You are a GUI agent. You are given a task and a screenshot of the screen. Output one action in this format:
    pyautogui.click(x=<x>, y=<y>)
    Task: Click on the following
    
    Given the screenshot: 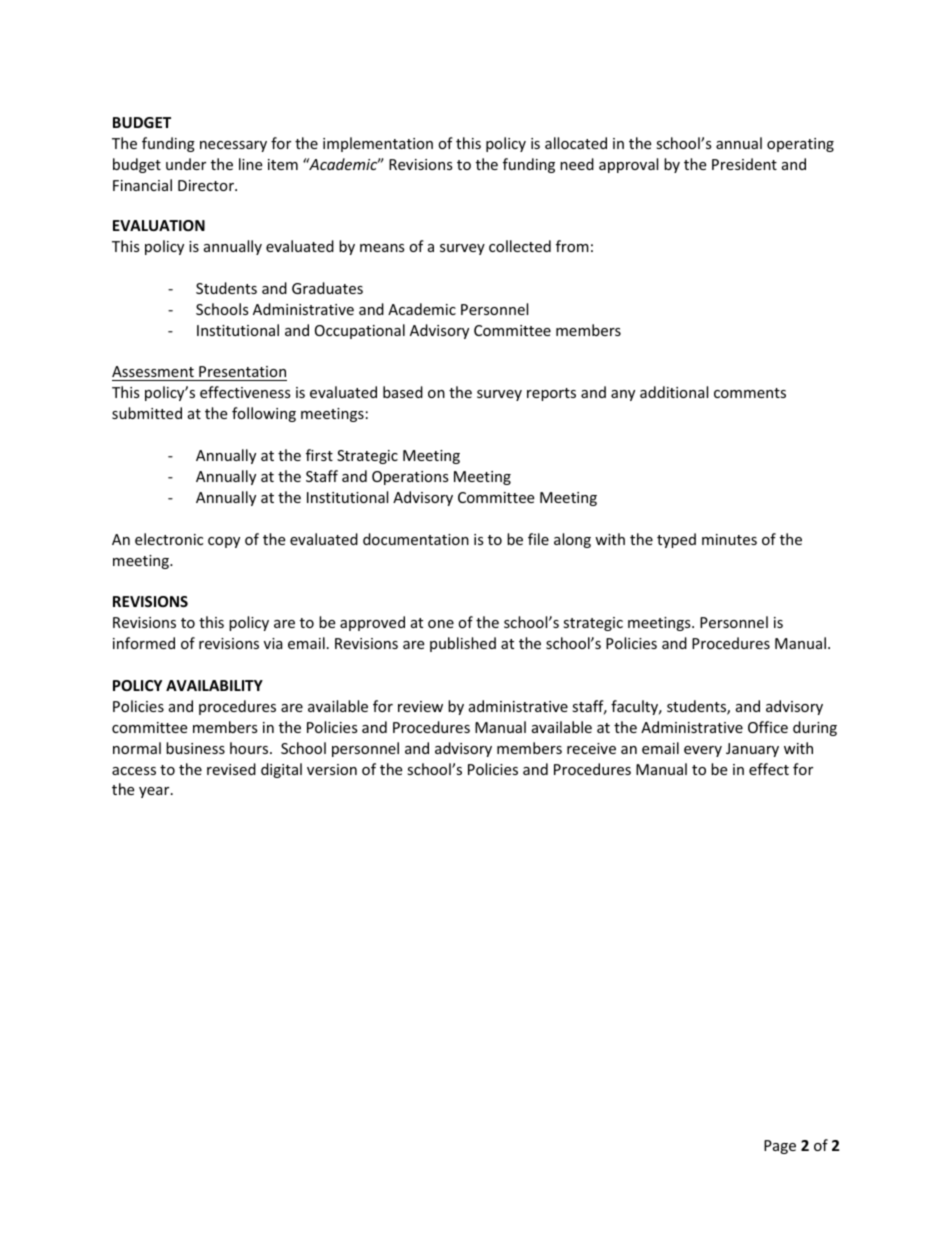 What is the action you would take?
    pyautogui.click(x=264, y=414)
